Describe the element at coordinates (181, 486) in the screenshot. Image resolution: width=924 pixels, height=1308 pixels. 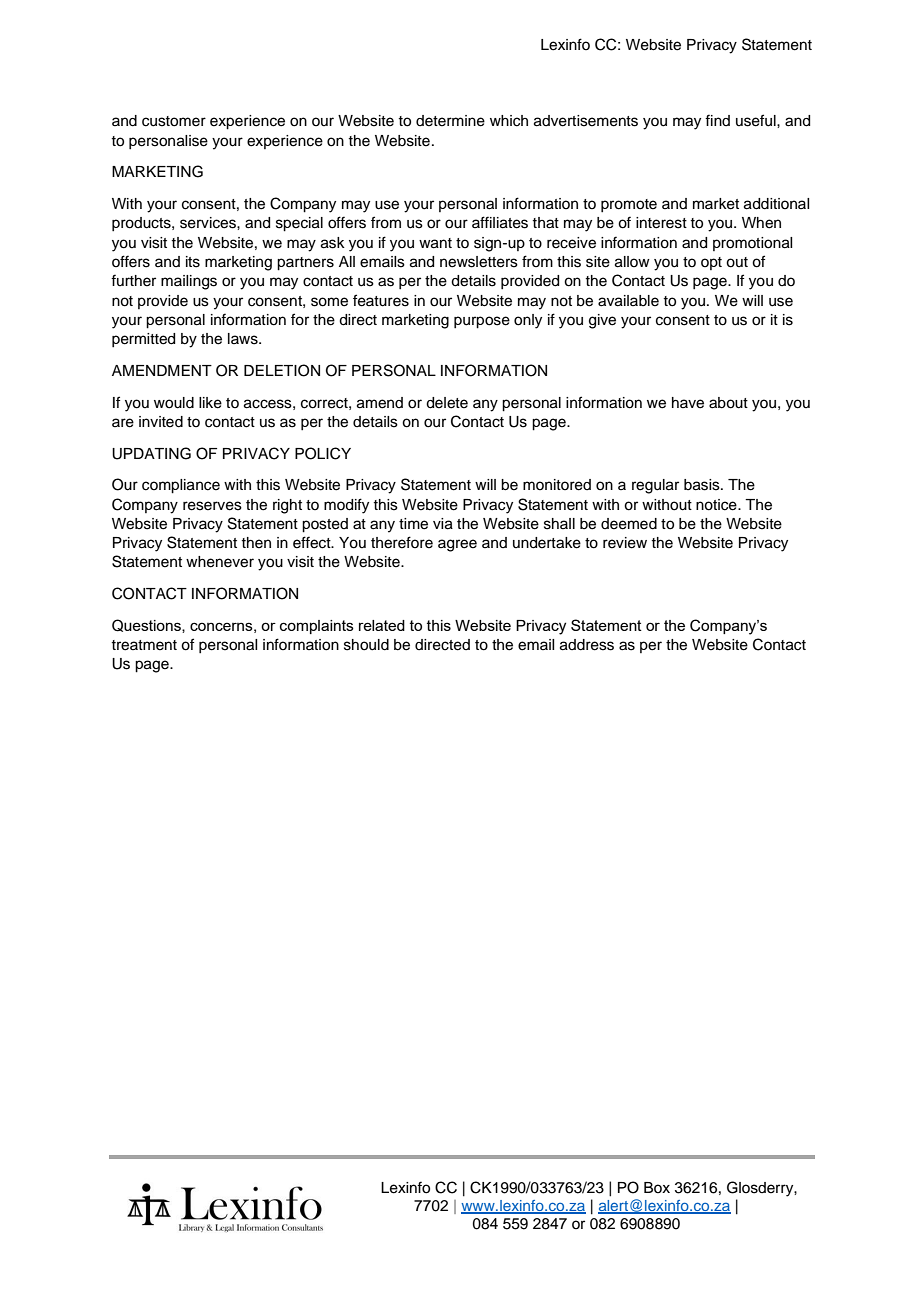
I see `compliance` at that location.
